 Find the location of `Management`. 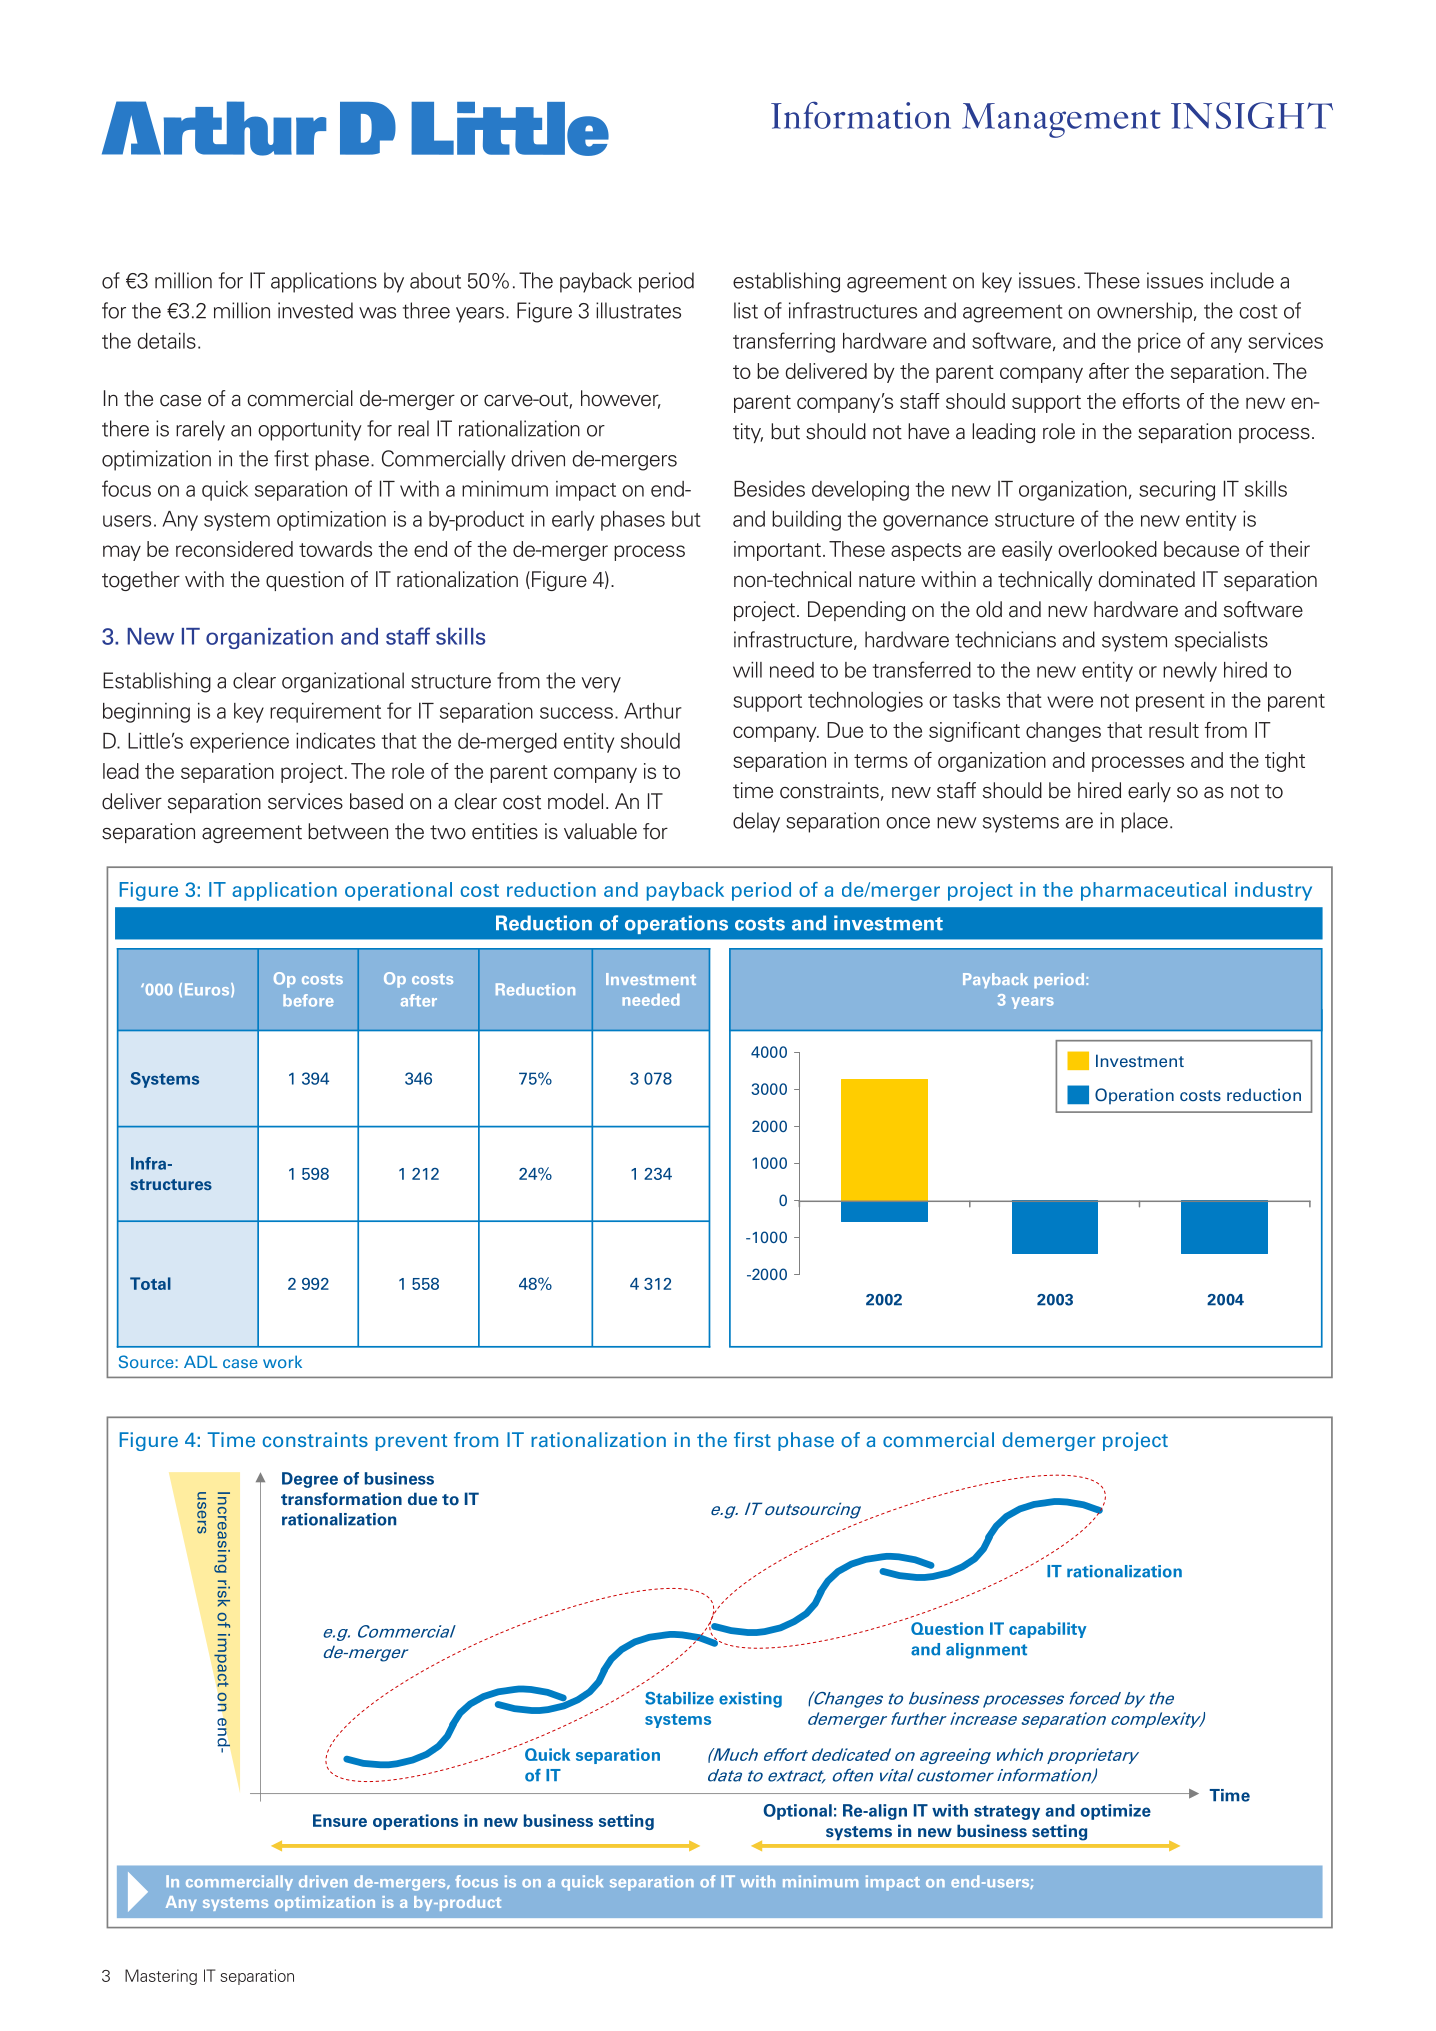

Management is located at coordinates (1061, 120).
